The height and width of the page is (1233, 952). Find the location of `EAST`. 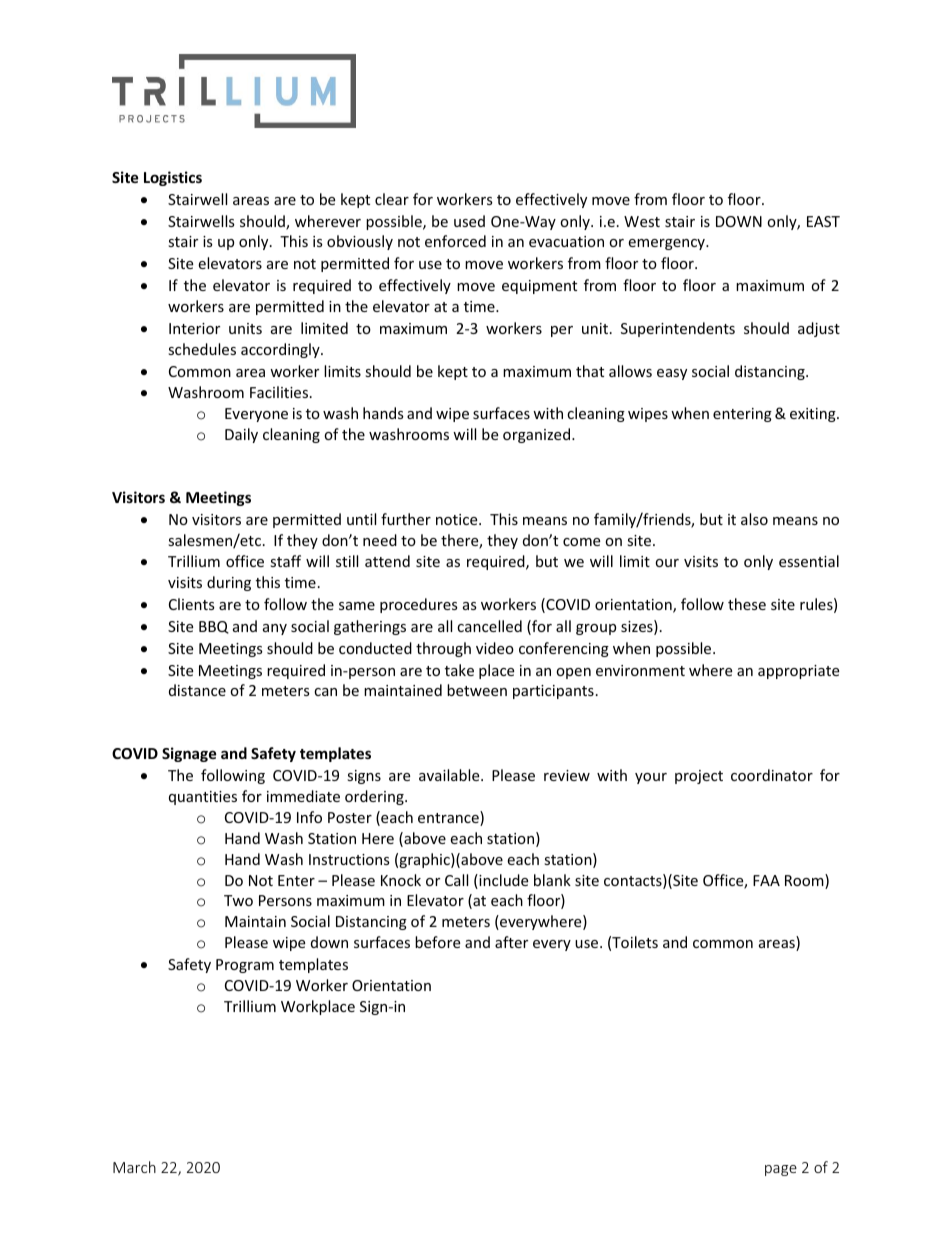

EAST is located at coordinates (823, 221).
